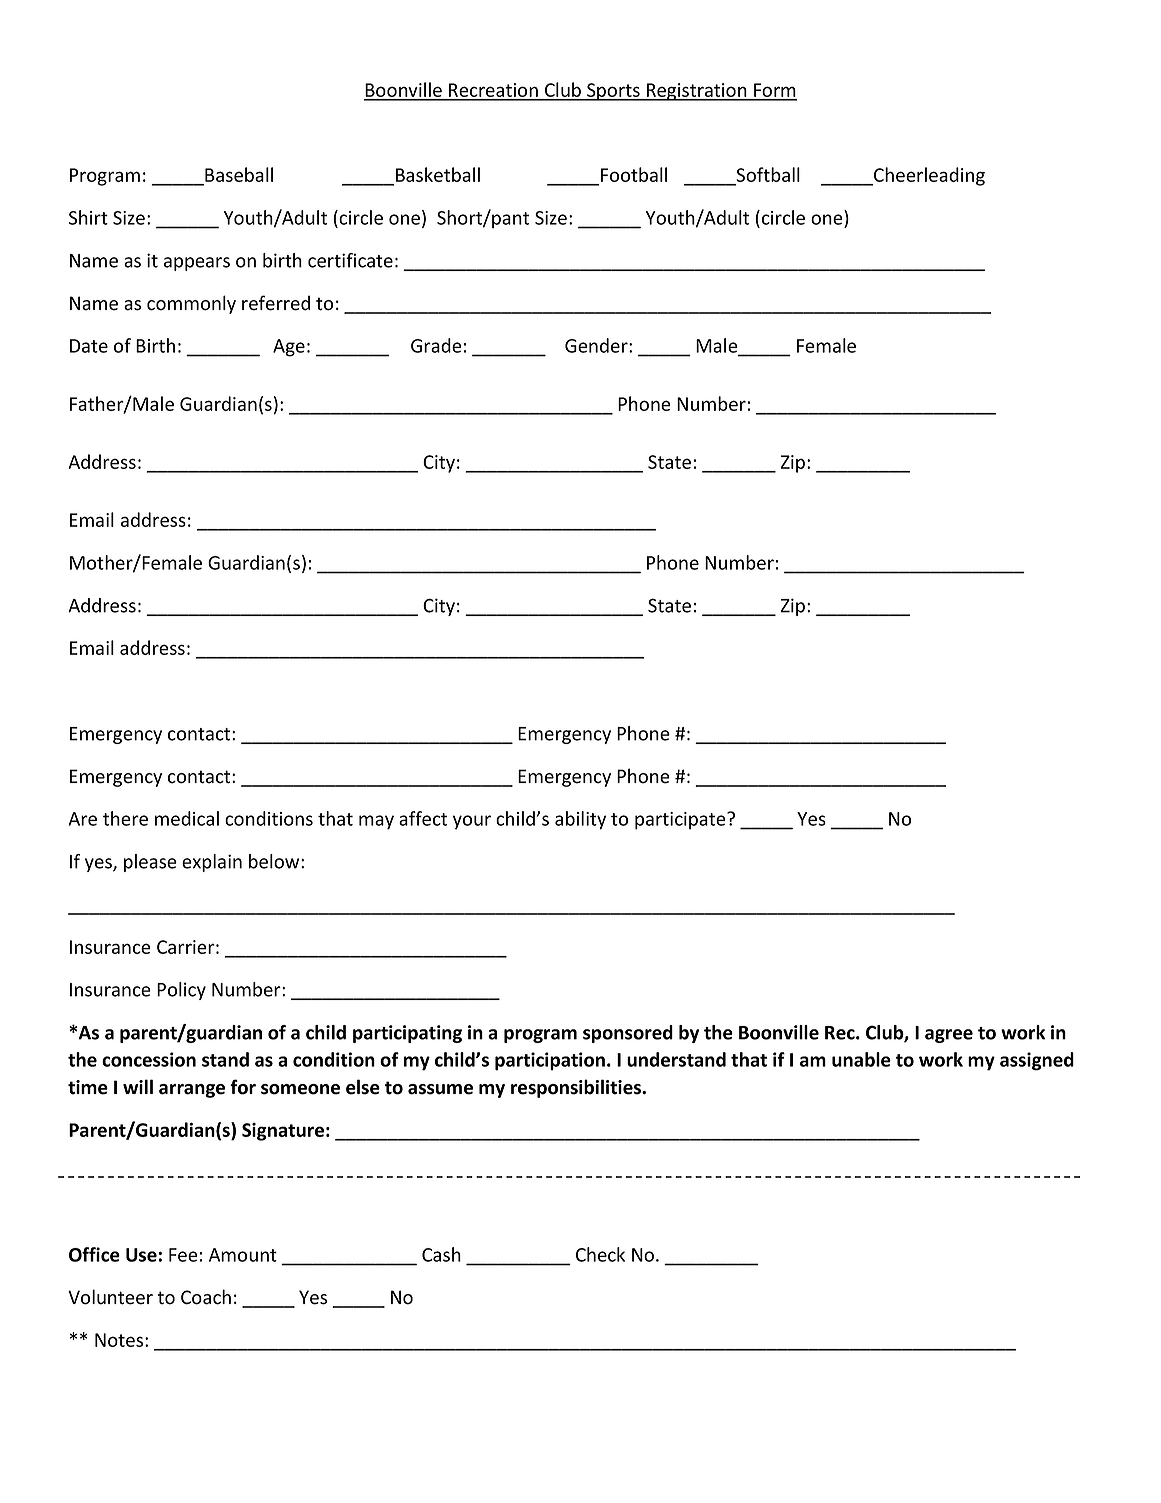  Describe the element at coordinates (949, 1036) in the screenshot. I see `agree` at that location.
